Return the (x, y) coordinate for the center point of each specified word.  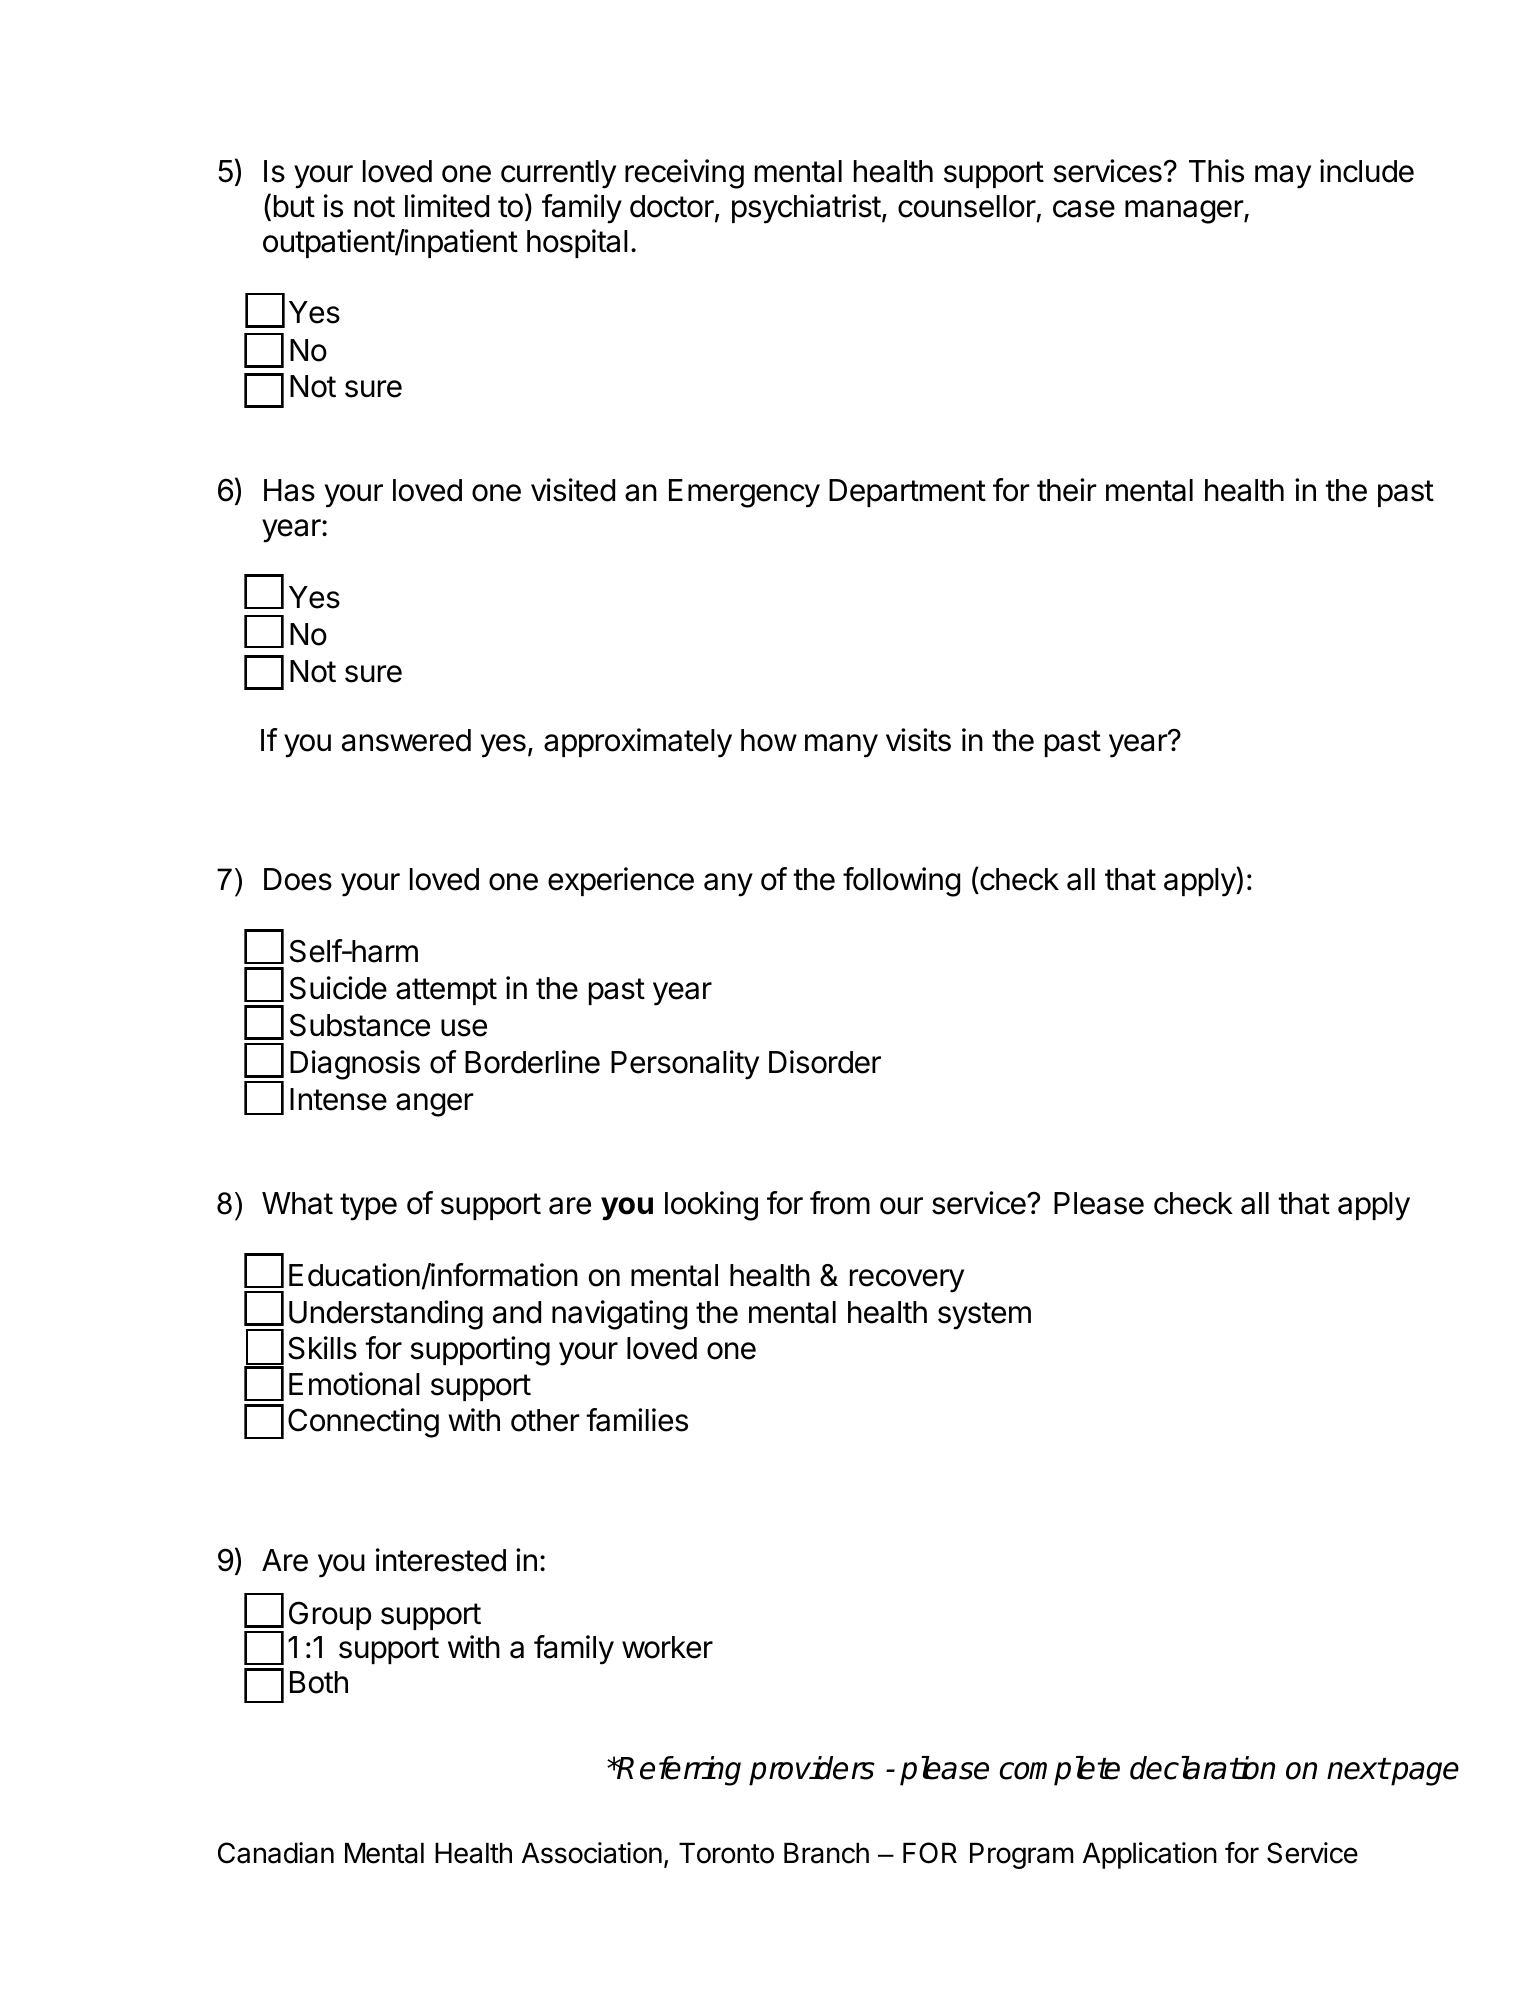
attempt (446, 991)
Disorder (825, 1062)
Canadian (276, 1853)
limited (447, 206)
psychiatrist (806, 209)
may (1283, 177)
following (901, 882)
